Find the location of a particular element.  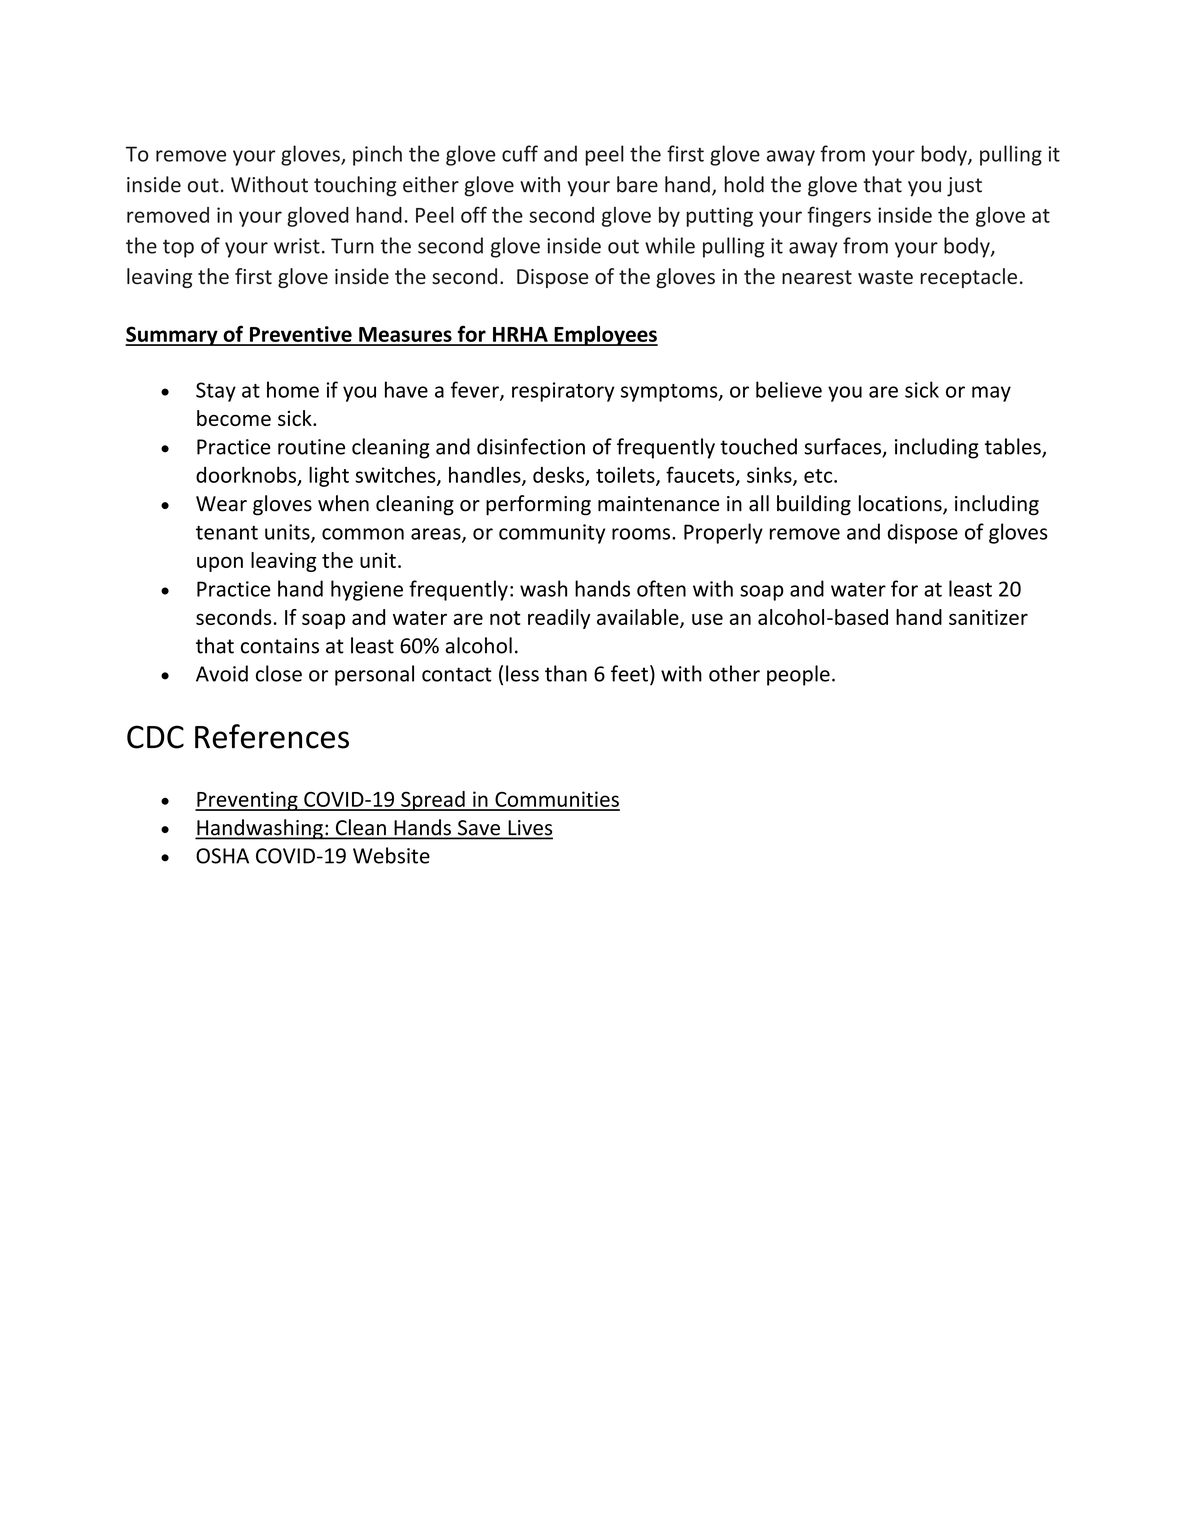

OSHA is located at coordinates (222, 856).
